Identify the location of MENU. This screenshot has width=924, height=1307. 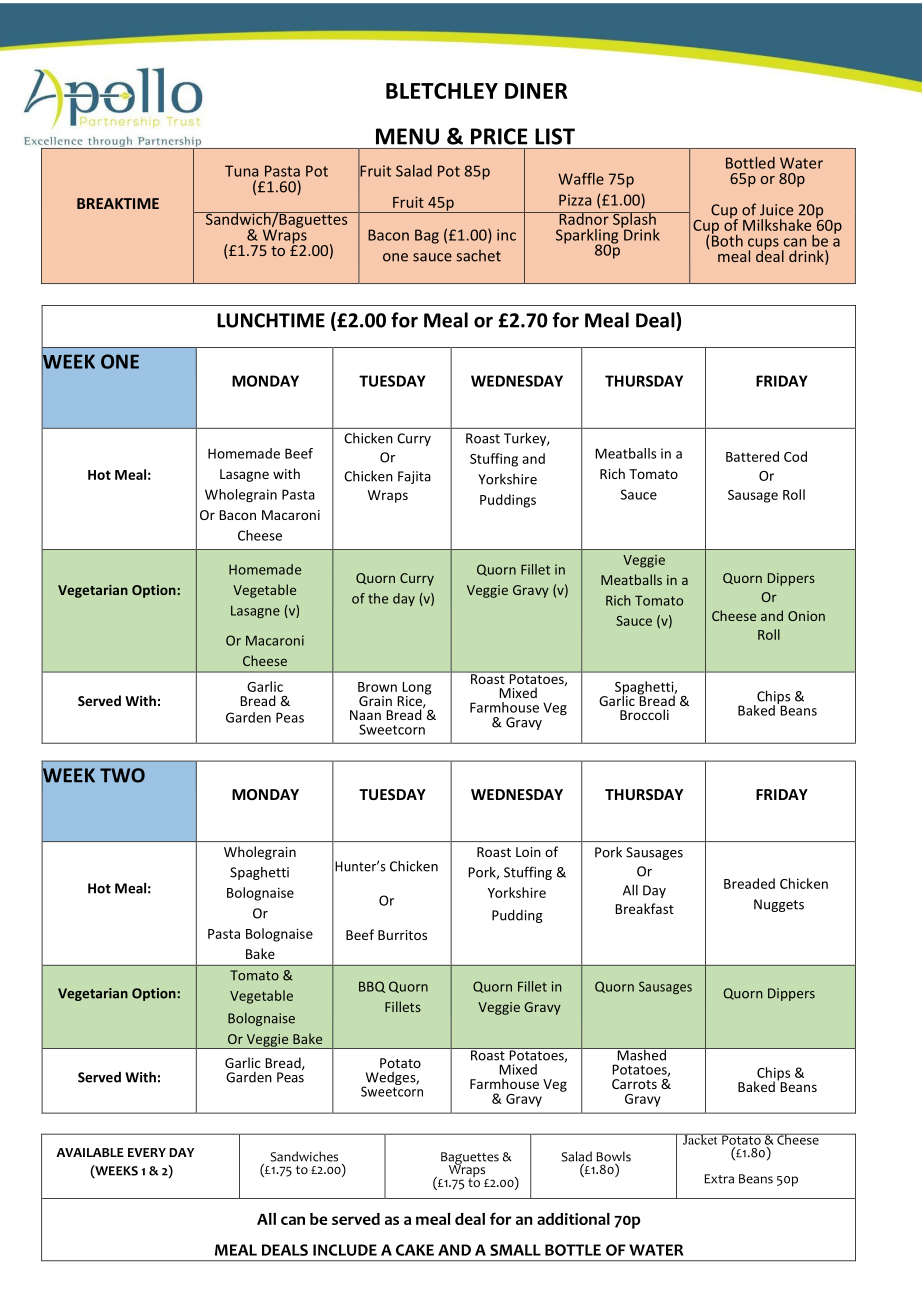
(407, 136).
